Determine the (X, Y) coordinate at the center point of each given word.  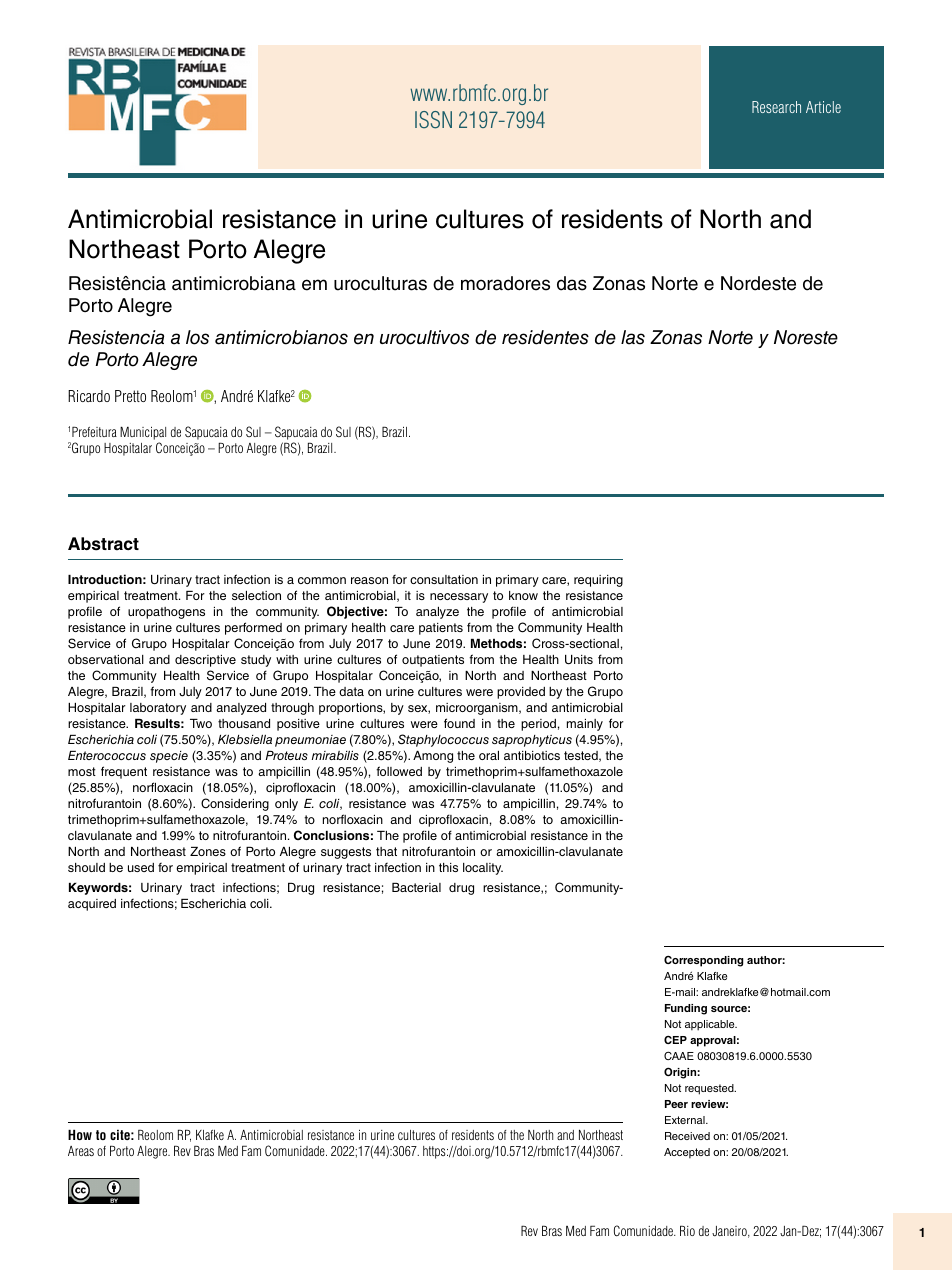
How (80, 1134)
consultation (444, 579)
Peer (676, 1104)
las (633, 337)
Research (776, 107)
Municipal (143, 433)
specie (169, 757)
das (572, 283)
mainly (585, 725)
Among (433, 757)
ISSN (433, 120)
